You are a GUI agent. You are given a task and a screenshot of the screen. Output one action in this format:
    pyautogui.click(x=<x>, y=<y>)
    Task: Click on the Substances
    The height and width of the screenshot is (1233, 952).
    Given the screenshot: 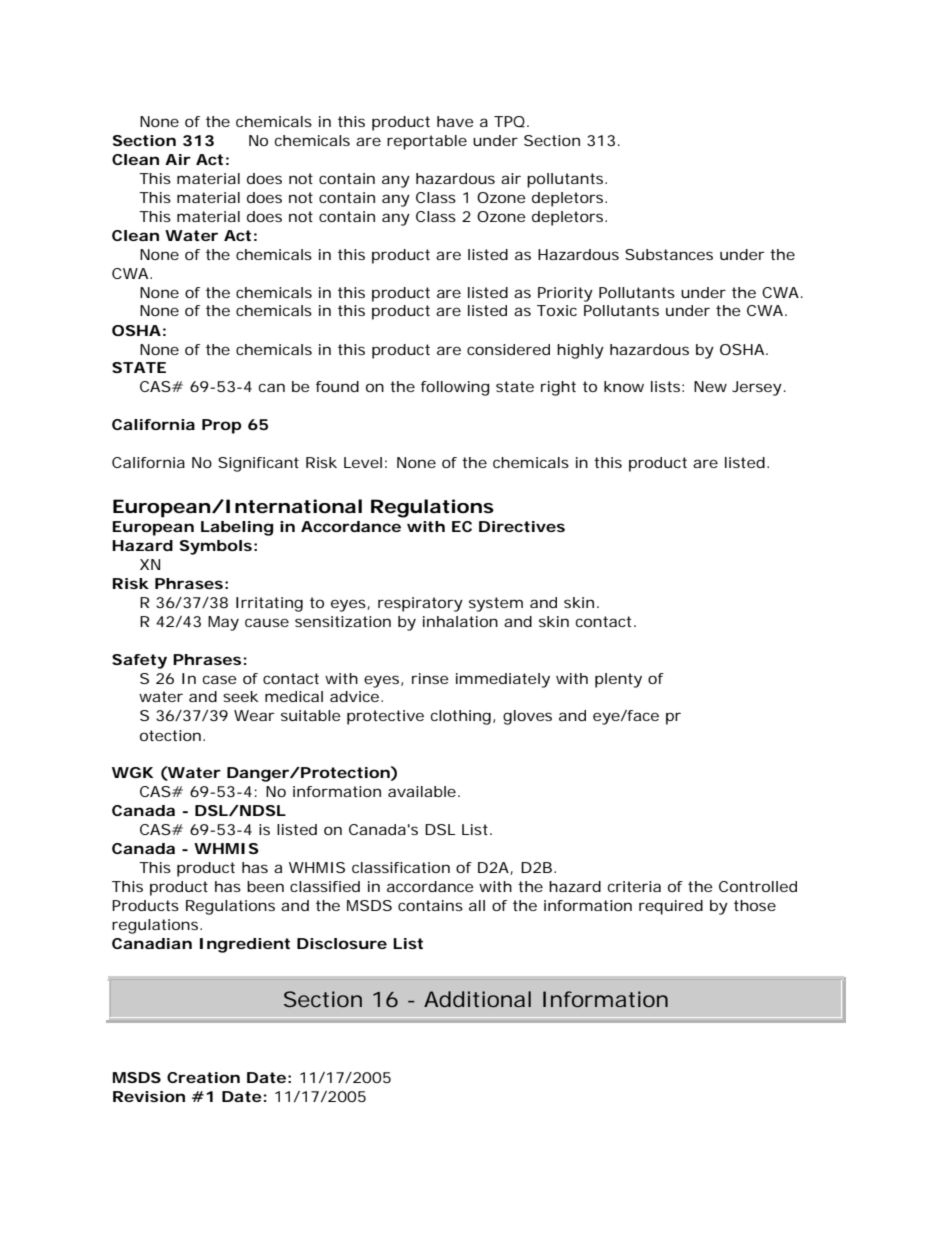 What is the action you would take?
    pyautogui.click(x=669, y=254)
